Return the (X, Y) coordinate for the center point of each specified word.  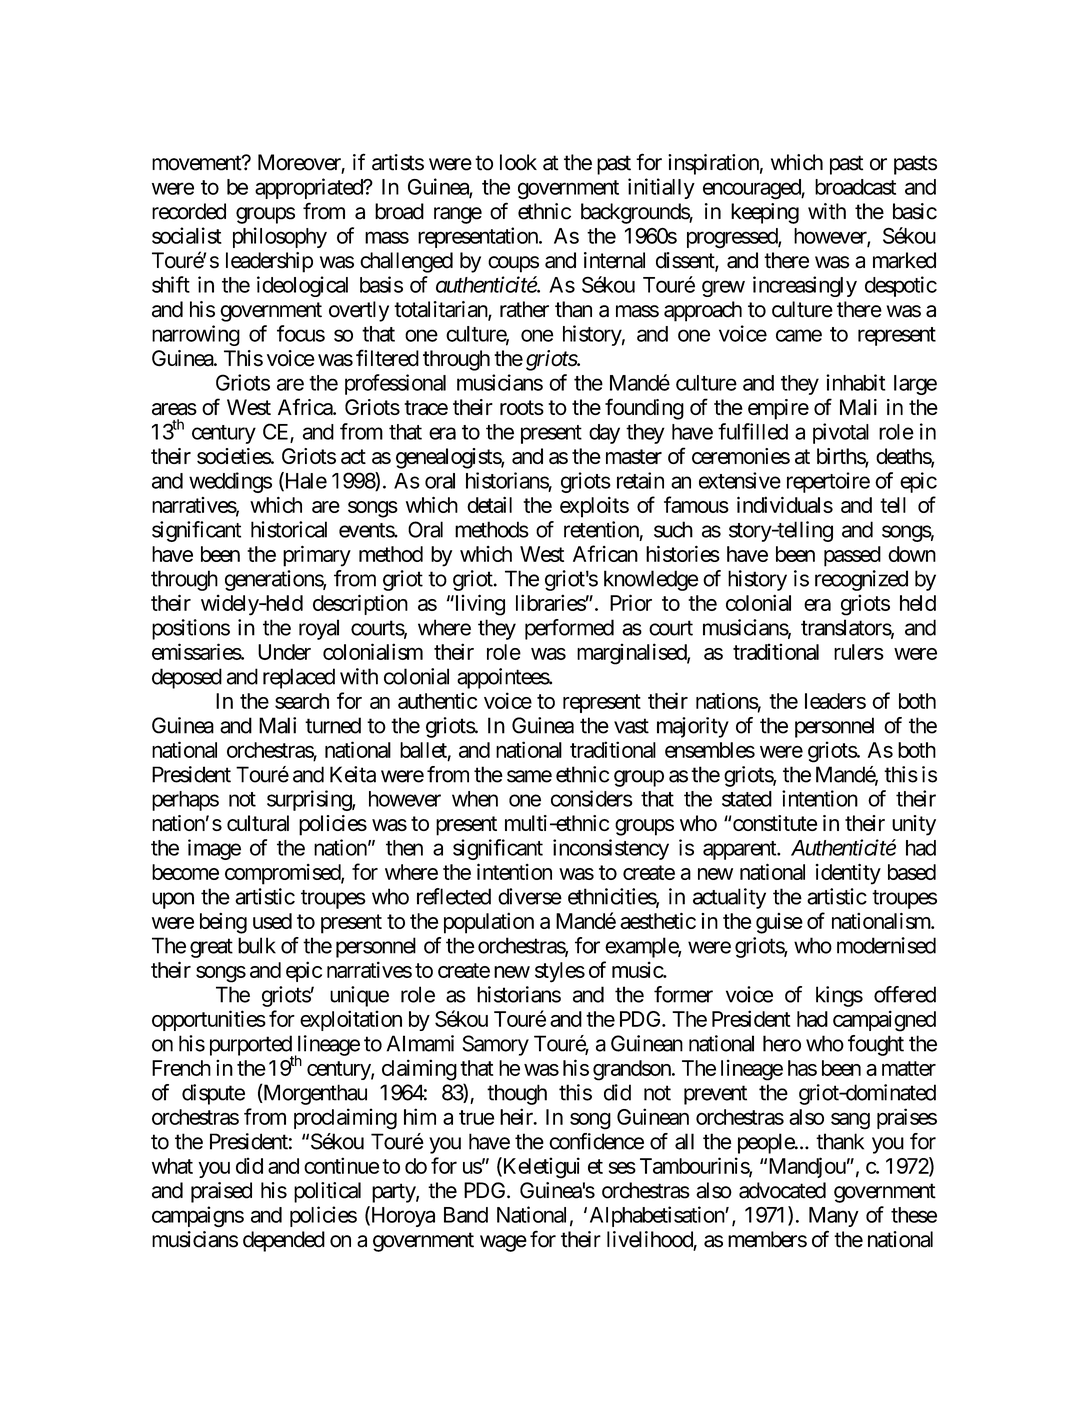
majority (693, 727)
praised (221, 1192)
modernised (886, 945)
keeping (765, 213)
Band (466, 1215)
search (302, 701)
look (518, 162)
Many (834, 1217)
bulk (257, 945)
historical (289, 529)
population (489, 923)
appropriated (309, 188)
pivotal (841, 433)
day (604, 434)
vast (631, 726)
